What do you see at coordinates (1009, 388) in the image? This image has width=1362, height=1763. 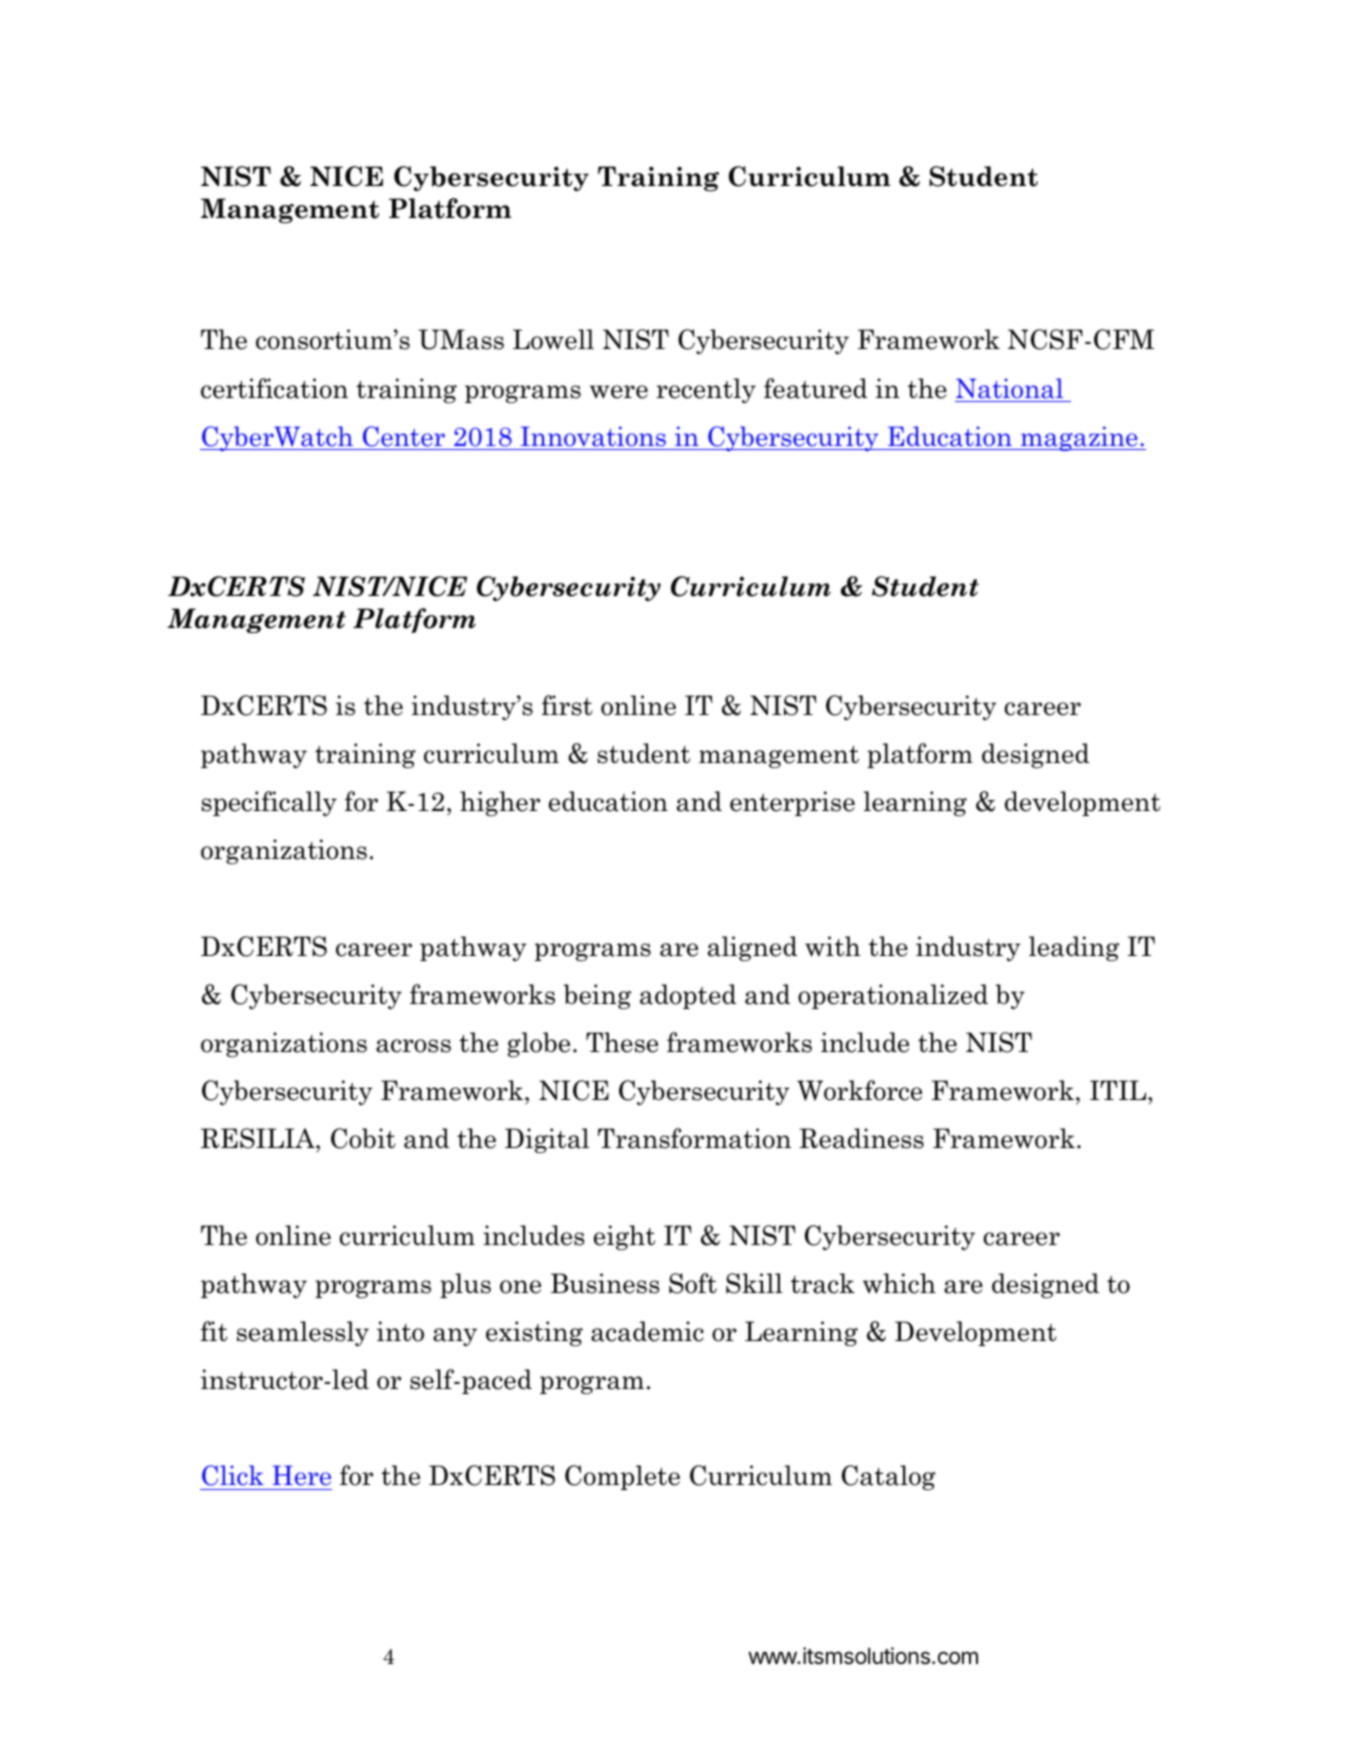 I see `National` at bounding box center [1009, 388].
